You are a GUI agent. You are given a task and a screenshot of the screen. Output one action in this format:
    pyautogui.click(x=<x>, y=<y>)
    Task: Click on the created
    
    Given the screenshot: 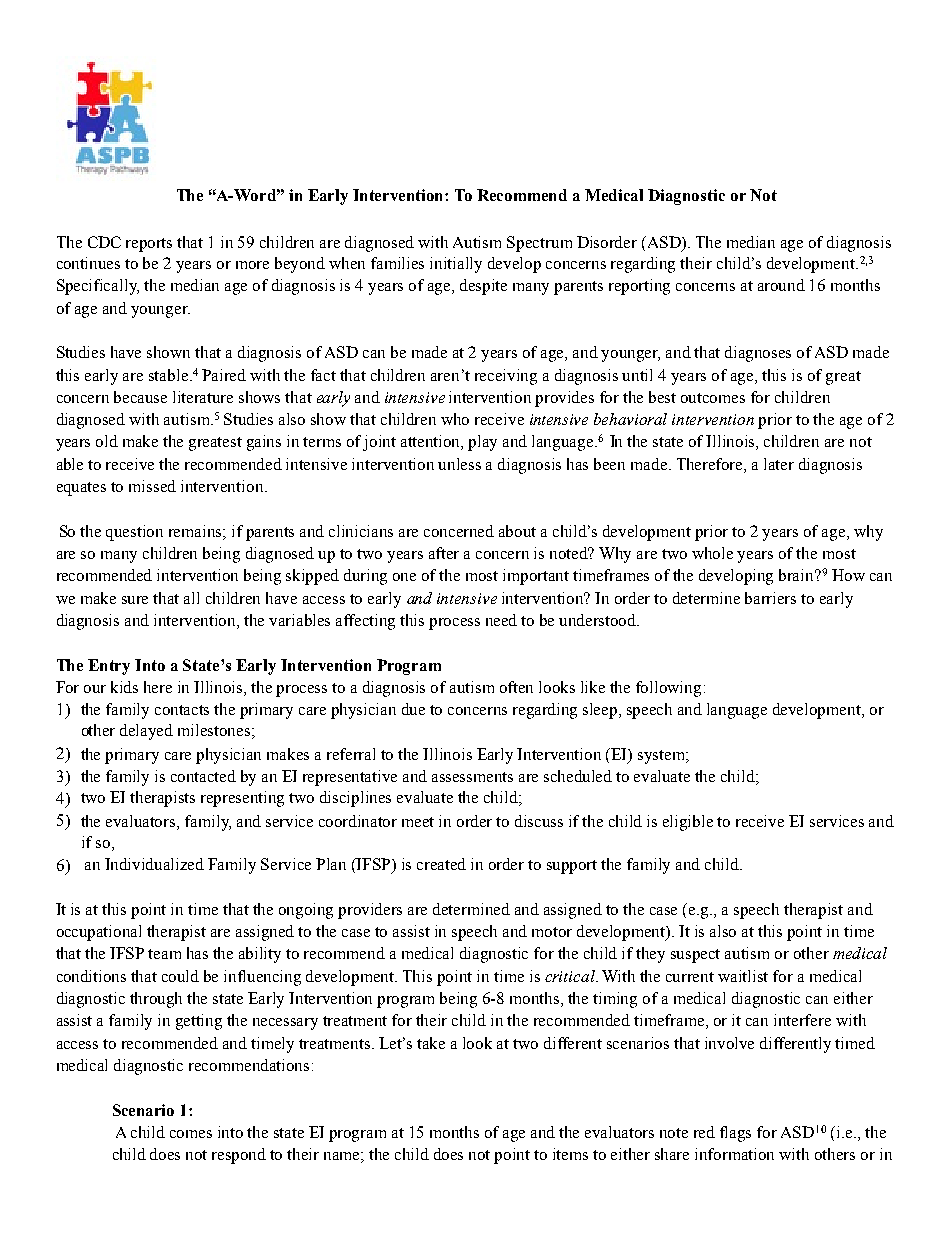 What is the action you would take?
    pyautogui.click(x=441, y=864)
